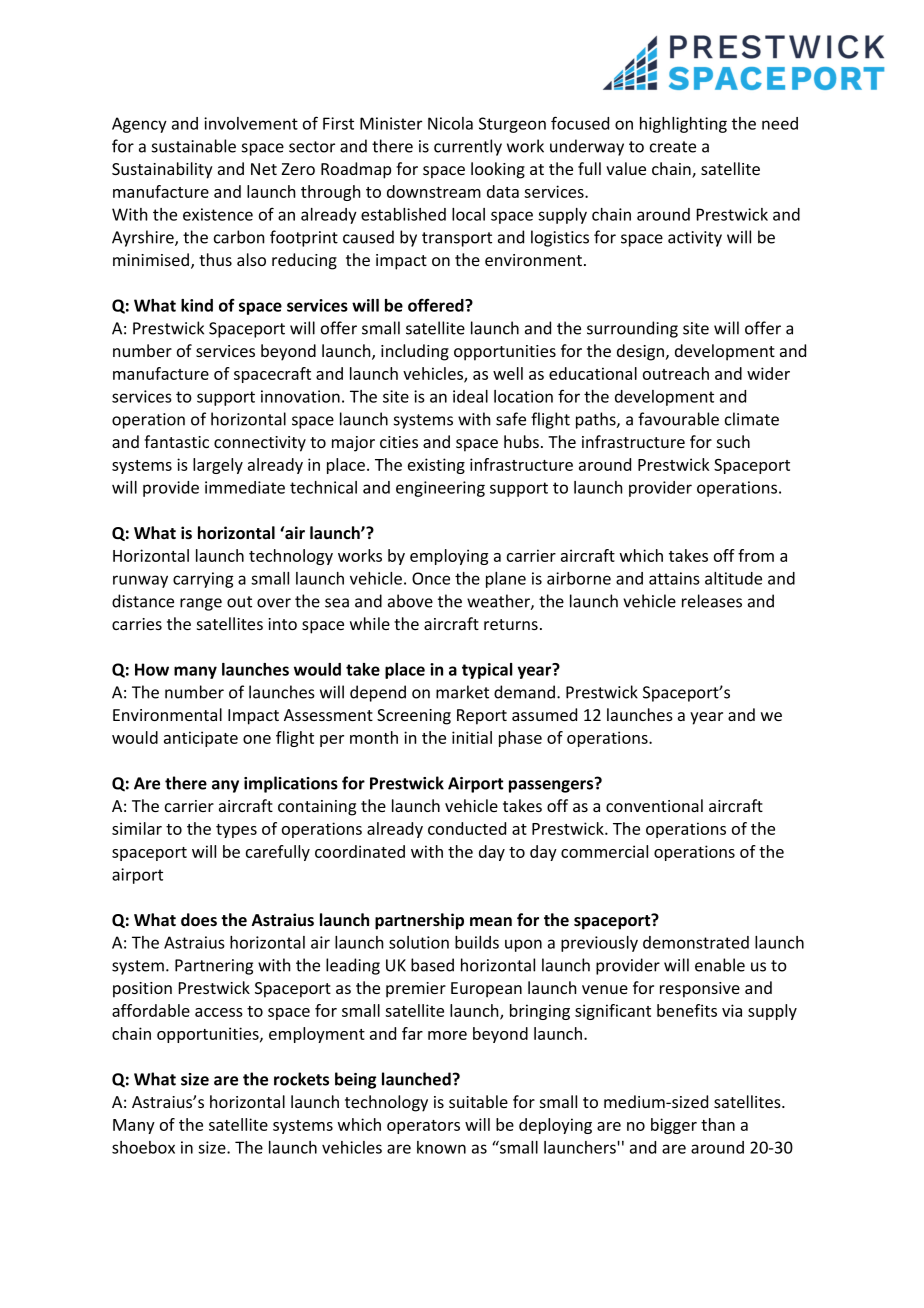 Image resolution: width=924 pixels, height=1308 pixels. What do you see at coordinates (143, 1147) in the image?
I see `shoebox` at bounding box center [143, 1147].
